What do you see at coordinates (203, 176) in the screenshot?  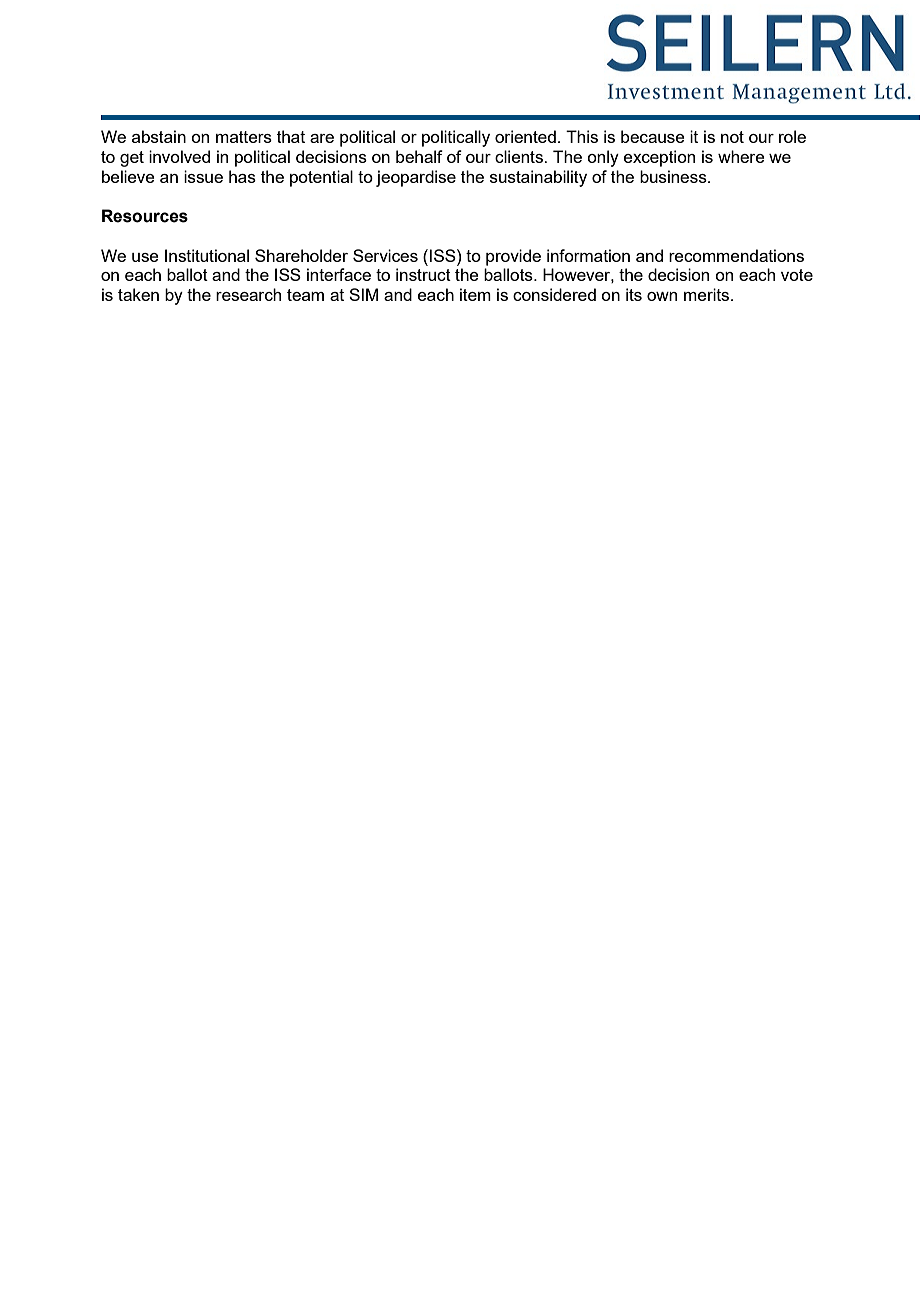 I see `issue` at bounding box center [203, 176].
